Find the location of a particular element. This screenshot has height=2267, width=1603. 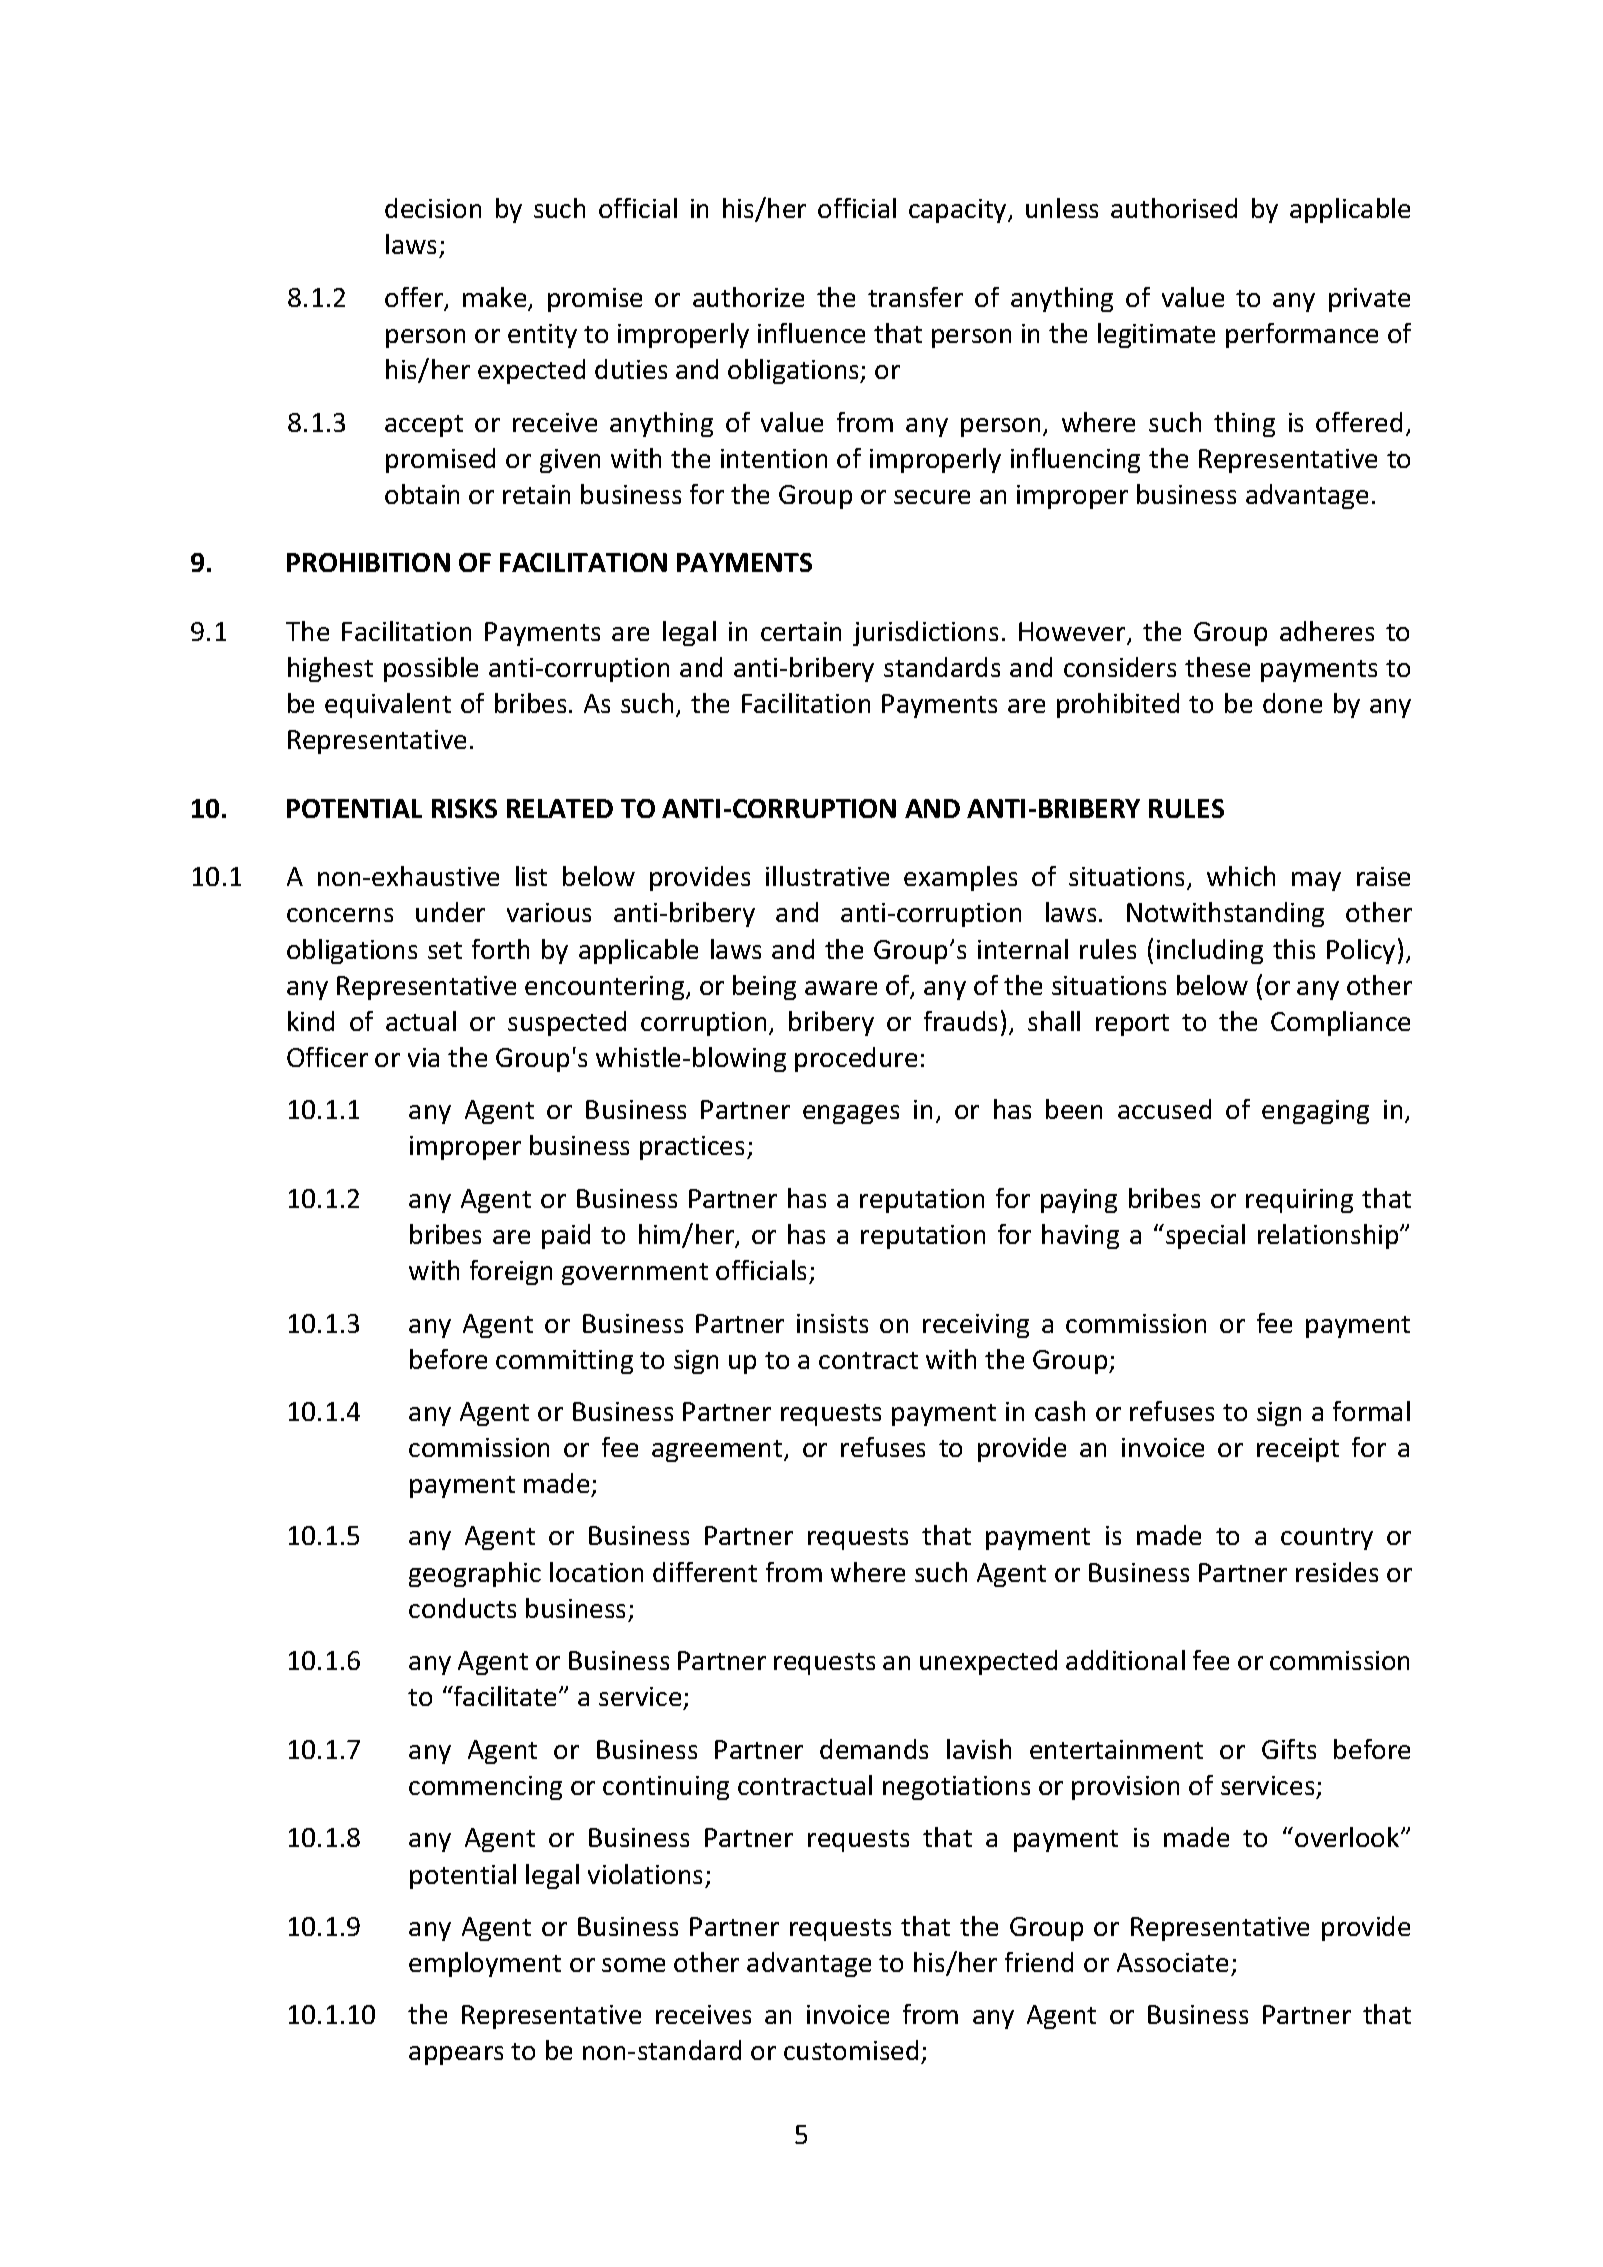

engaging is located at coordinates (1315, 1112).
